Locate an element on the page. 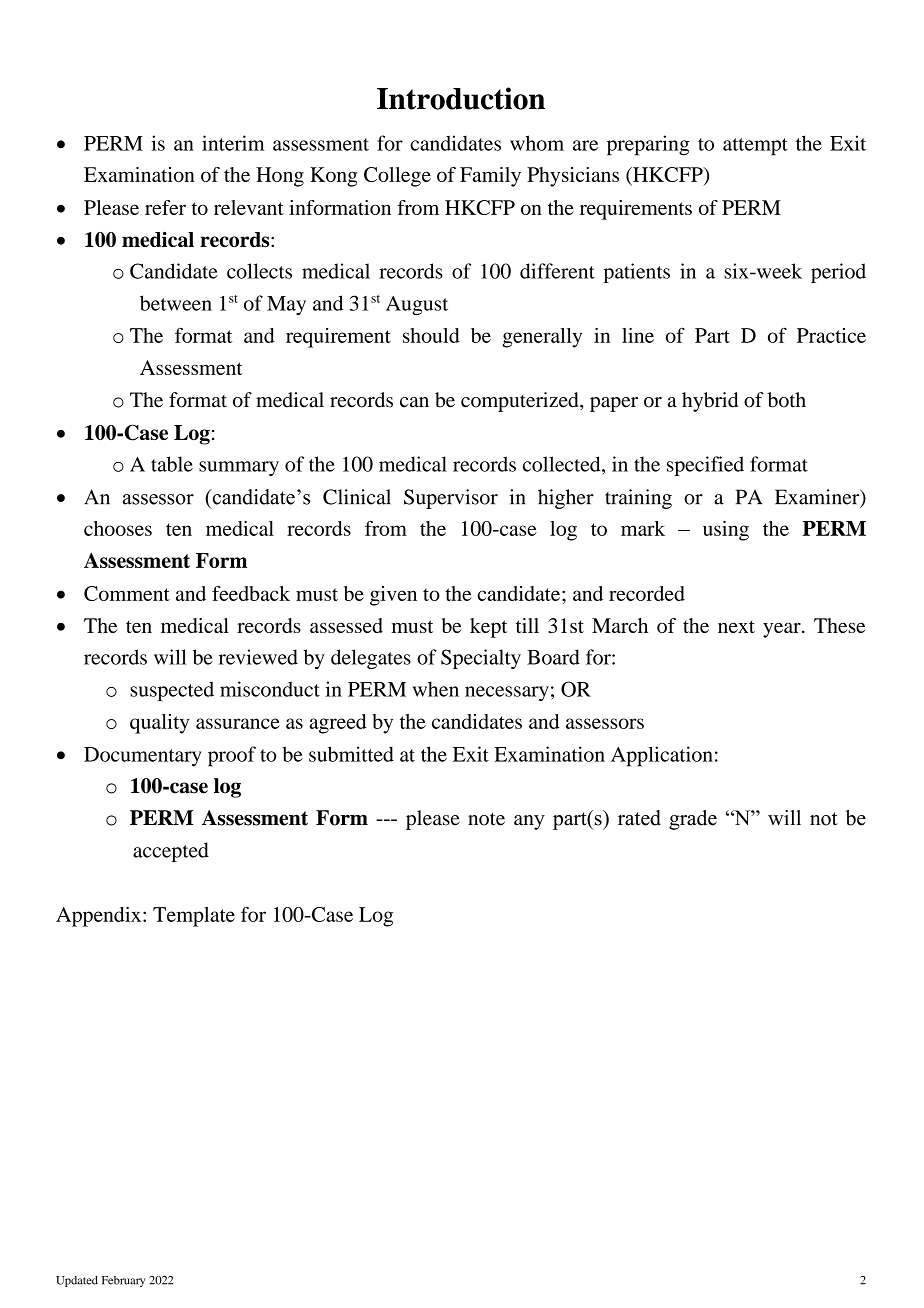  grade is located at coordinates (693, 820).
